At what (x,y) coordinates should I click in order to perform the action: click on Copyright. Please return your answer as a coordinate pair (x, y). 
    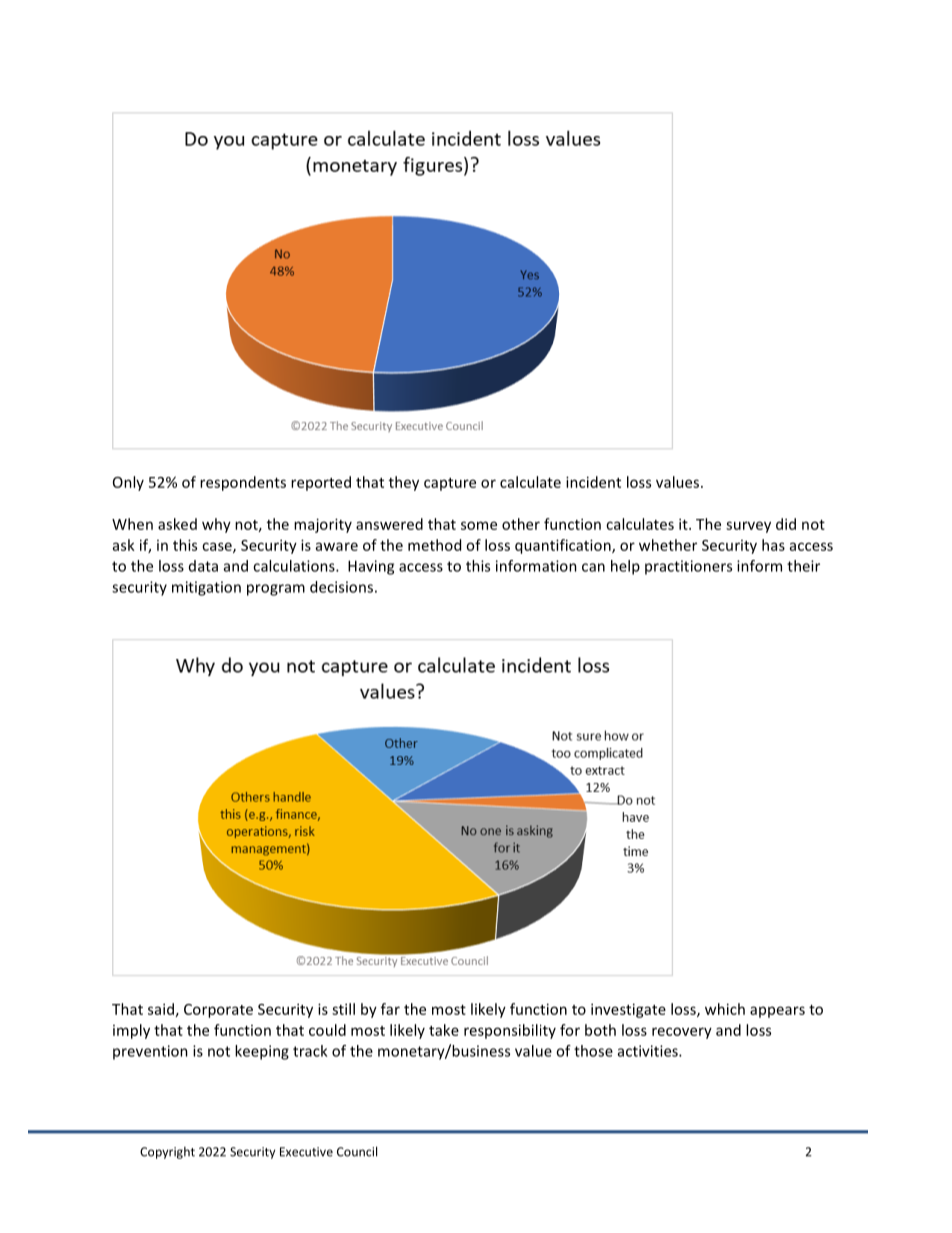
    Looking at the image, I should click on (167, 1153).
